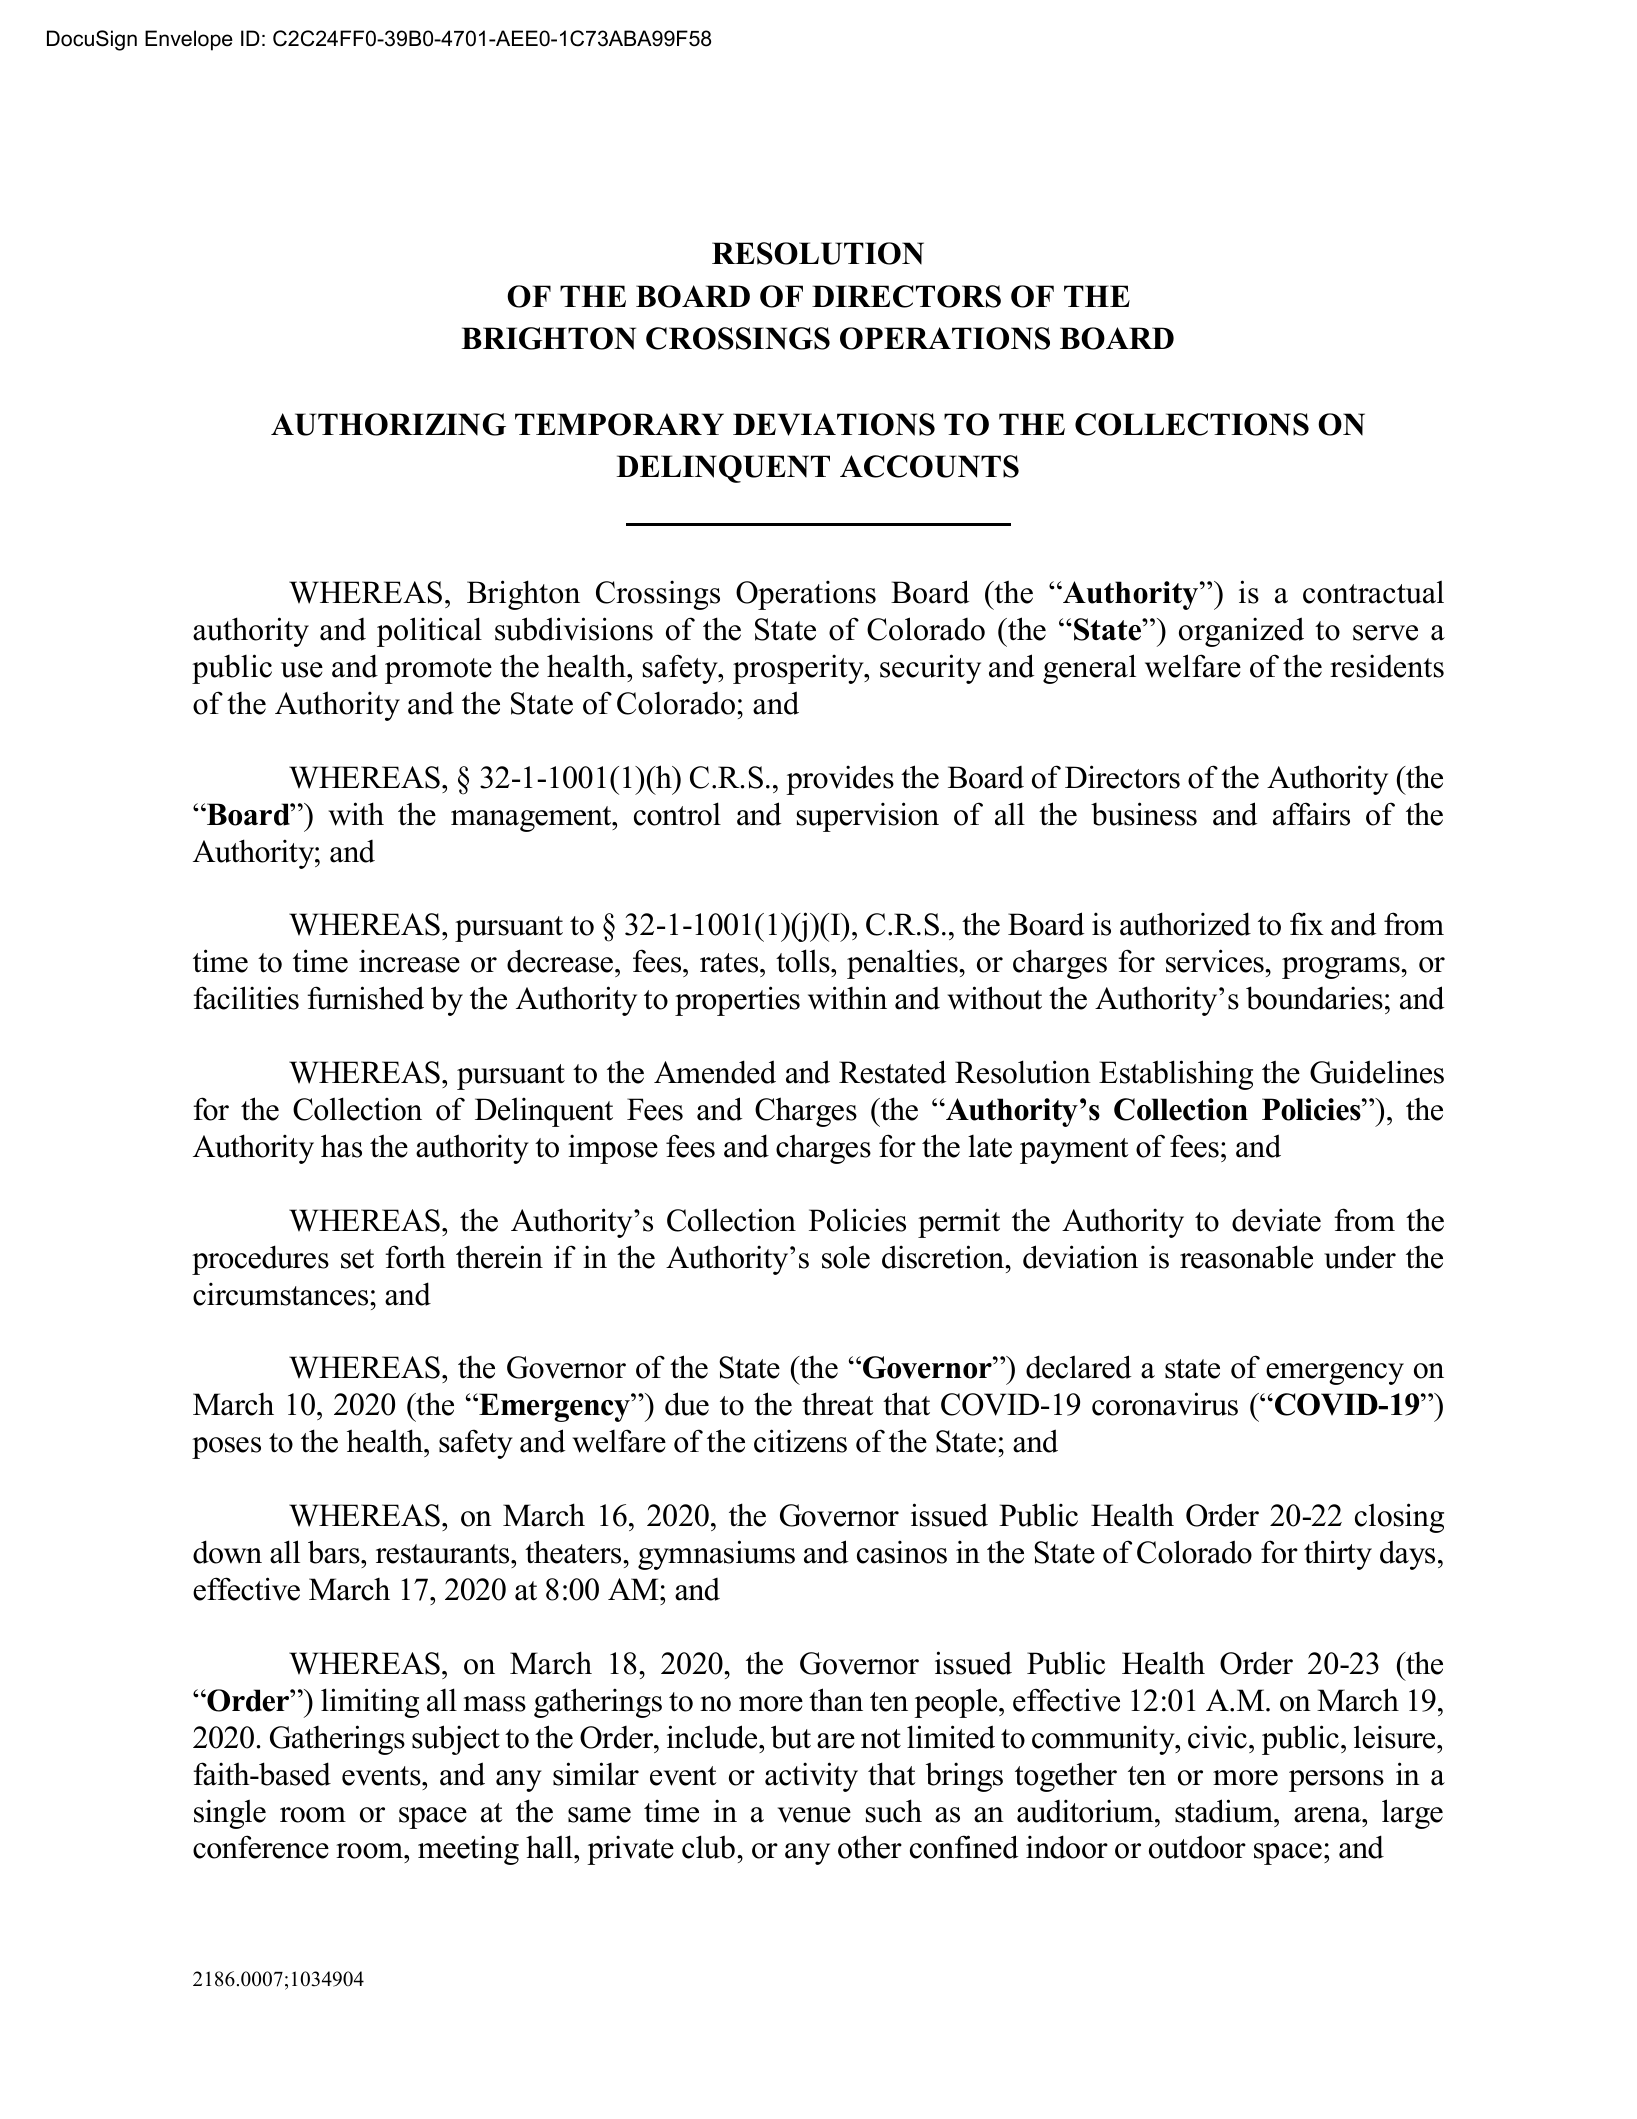 This screenshot has width=1637, height=2119. Describe the element at coordinates (388, 424) in the screenshot. I see `AUTHORIZING` at that location.
